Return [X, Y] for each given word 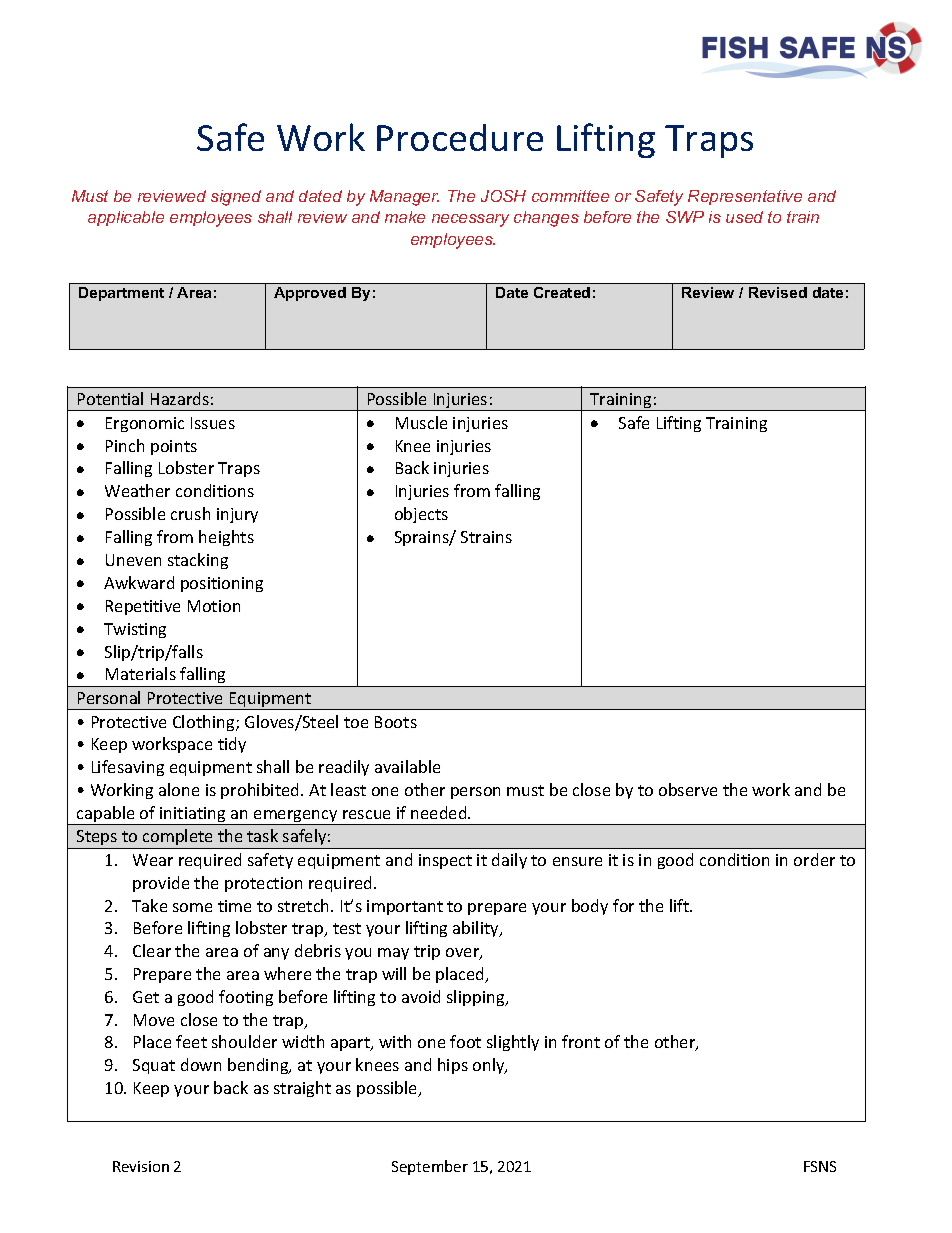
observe [688, 789]
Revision [141, 1166]
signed [236, 198]
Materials [141, 673]
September [430, 1167]
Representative [745, 197]
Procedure [460, 137]
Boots [396, 722]
